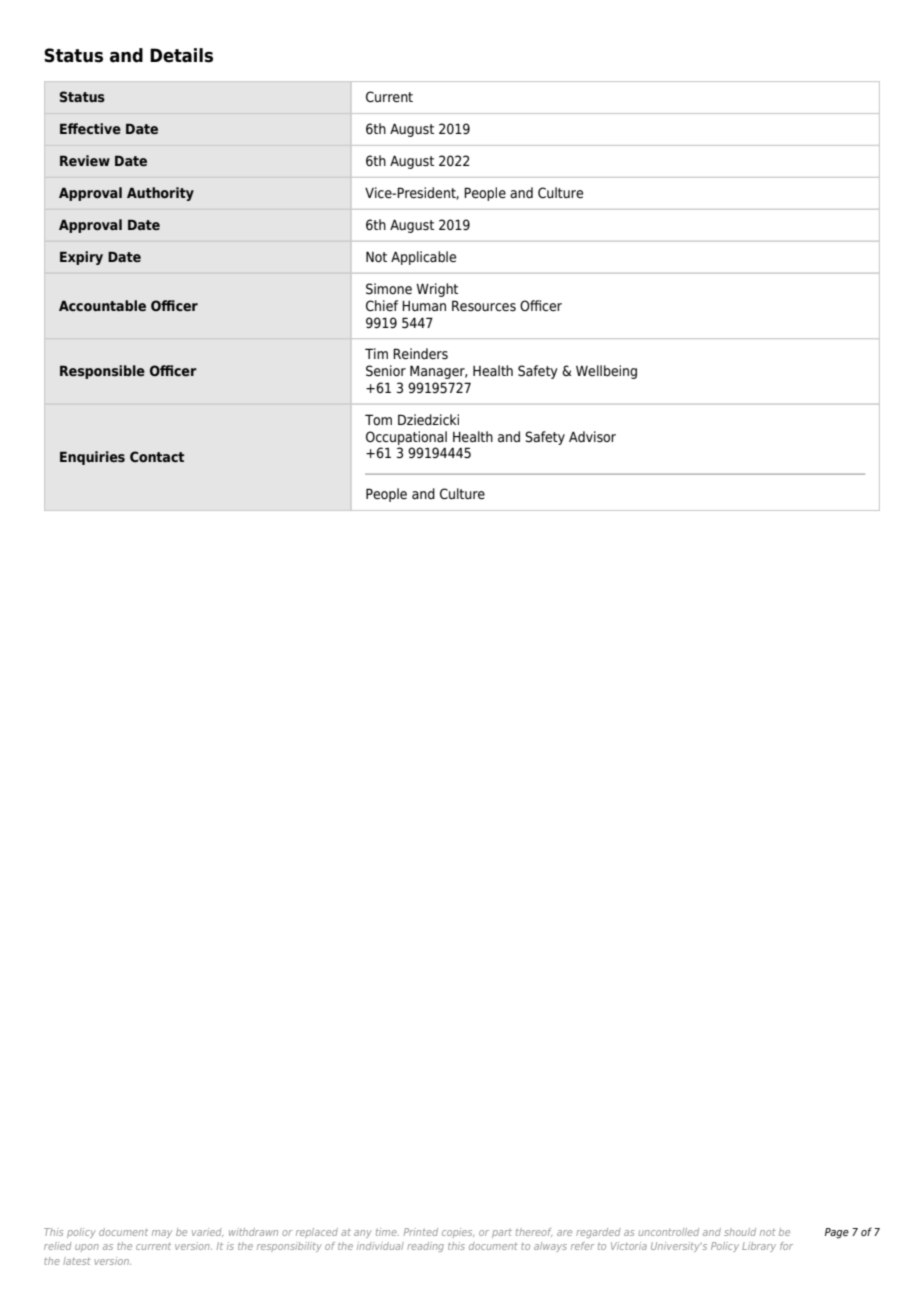 This screenshot has width=924, height=1308. Describe the element at coordinates (162, 1234) in the screenshot. I see `may` at that location.
